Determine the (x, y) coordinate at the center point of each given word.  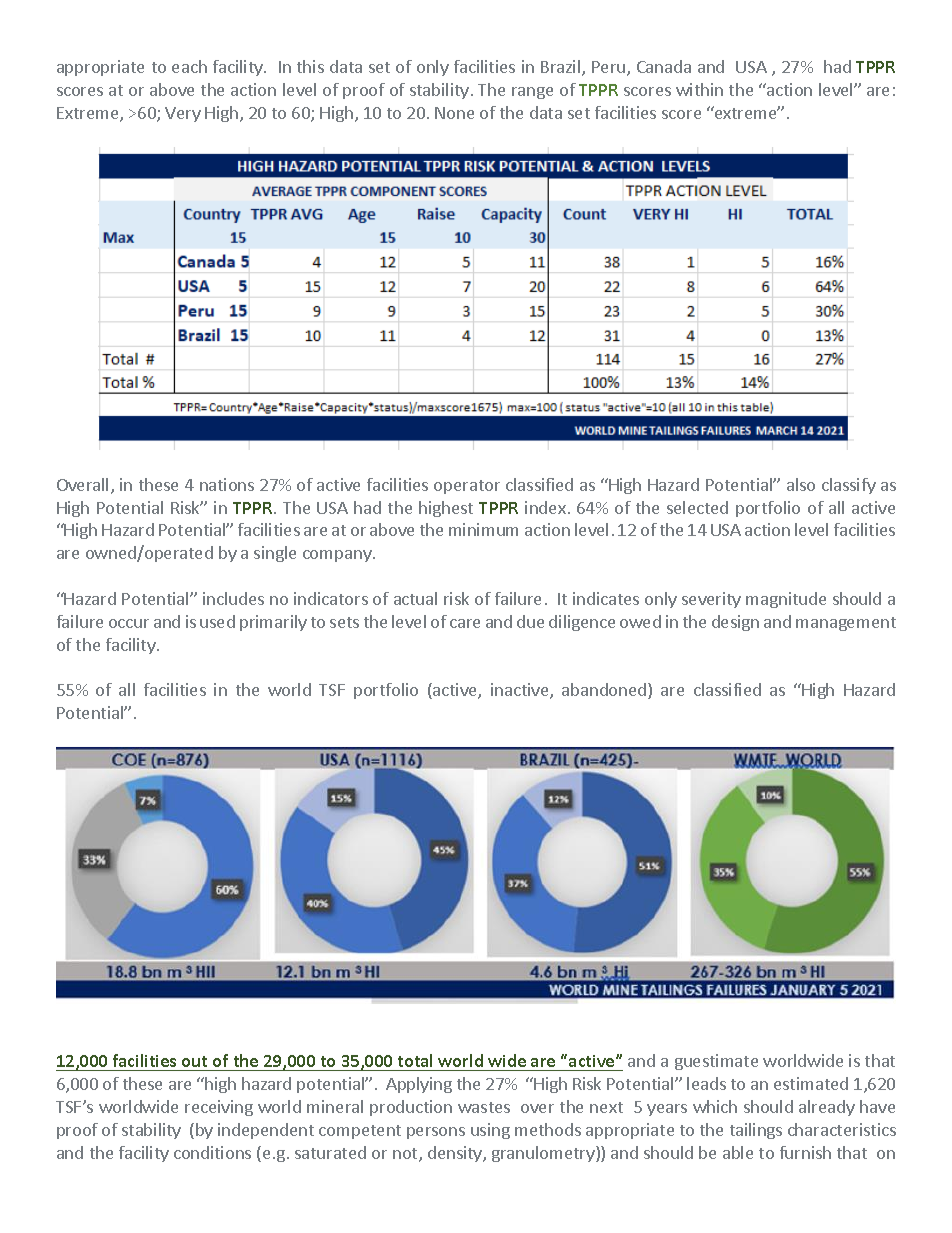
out (194, 1061)
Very (183, 114)
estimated (811, 1083)
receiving (219, 1108)
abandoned (605, 691)
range (532, 93)
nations (227, 484)
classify (849, 486)
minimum (483, 529)
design (735, 623)
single (275, 554)
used (217, 621)
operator (467, 487)
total (415, 1060)
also (801, 484)
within (699, 89)
